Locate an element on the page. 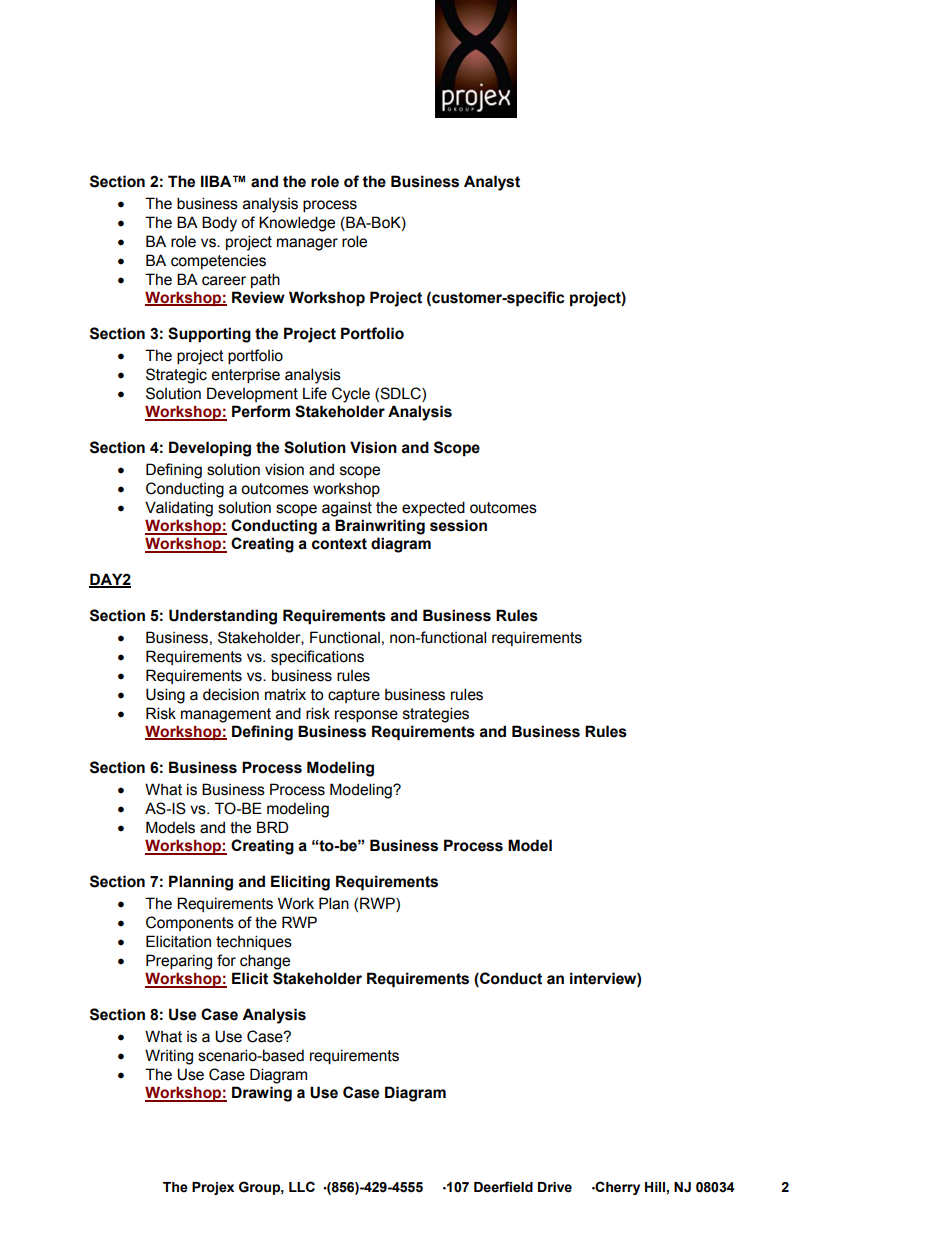  change is located at coordinates (265, 962).
